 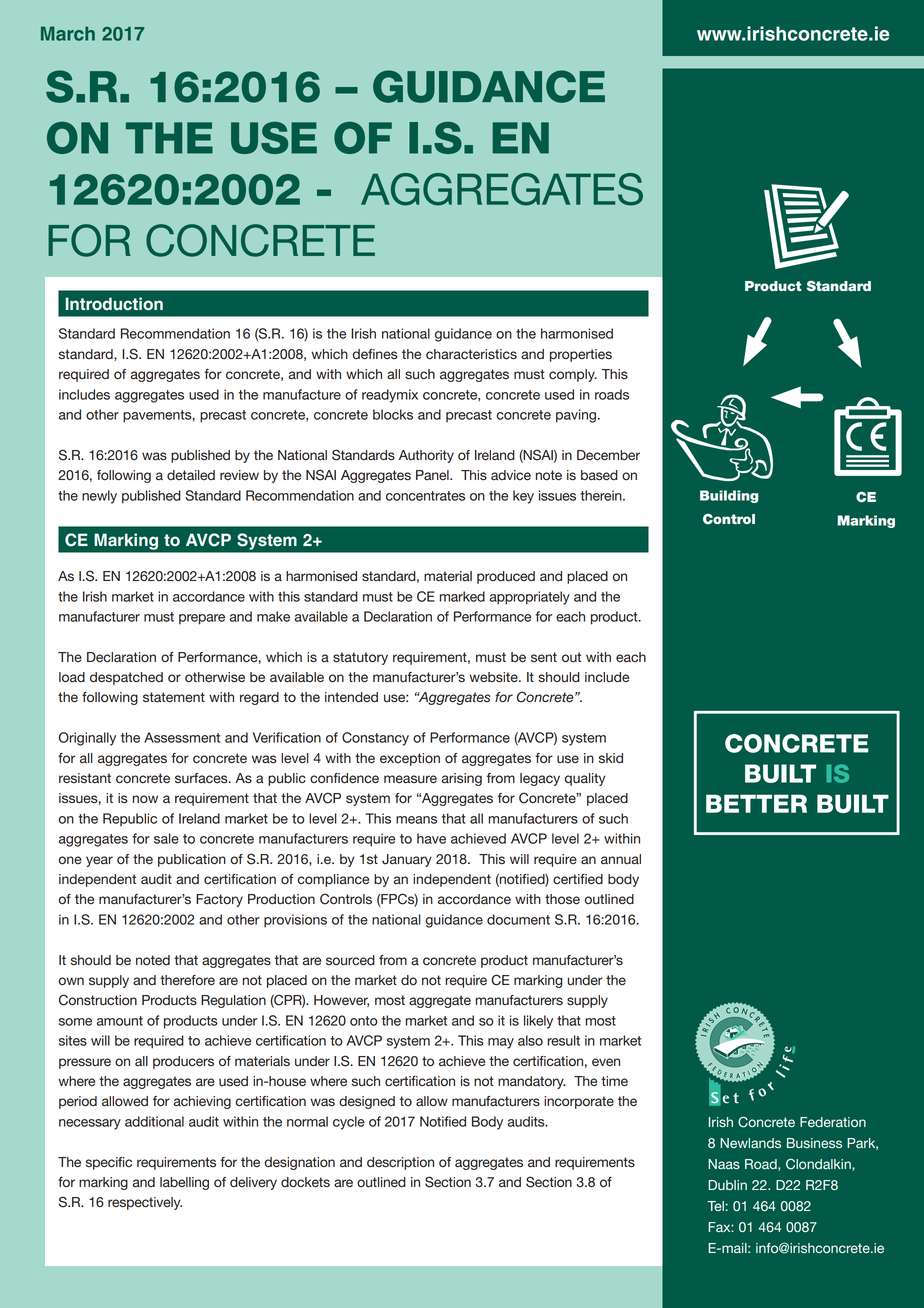 What do you see at coordinates (581, 355) in the document?
I see `properties` at bounding box center [581, 355].
